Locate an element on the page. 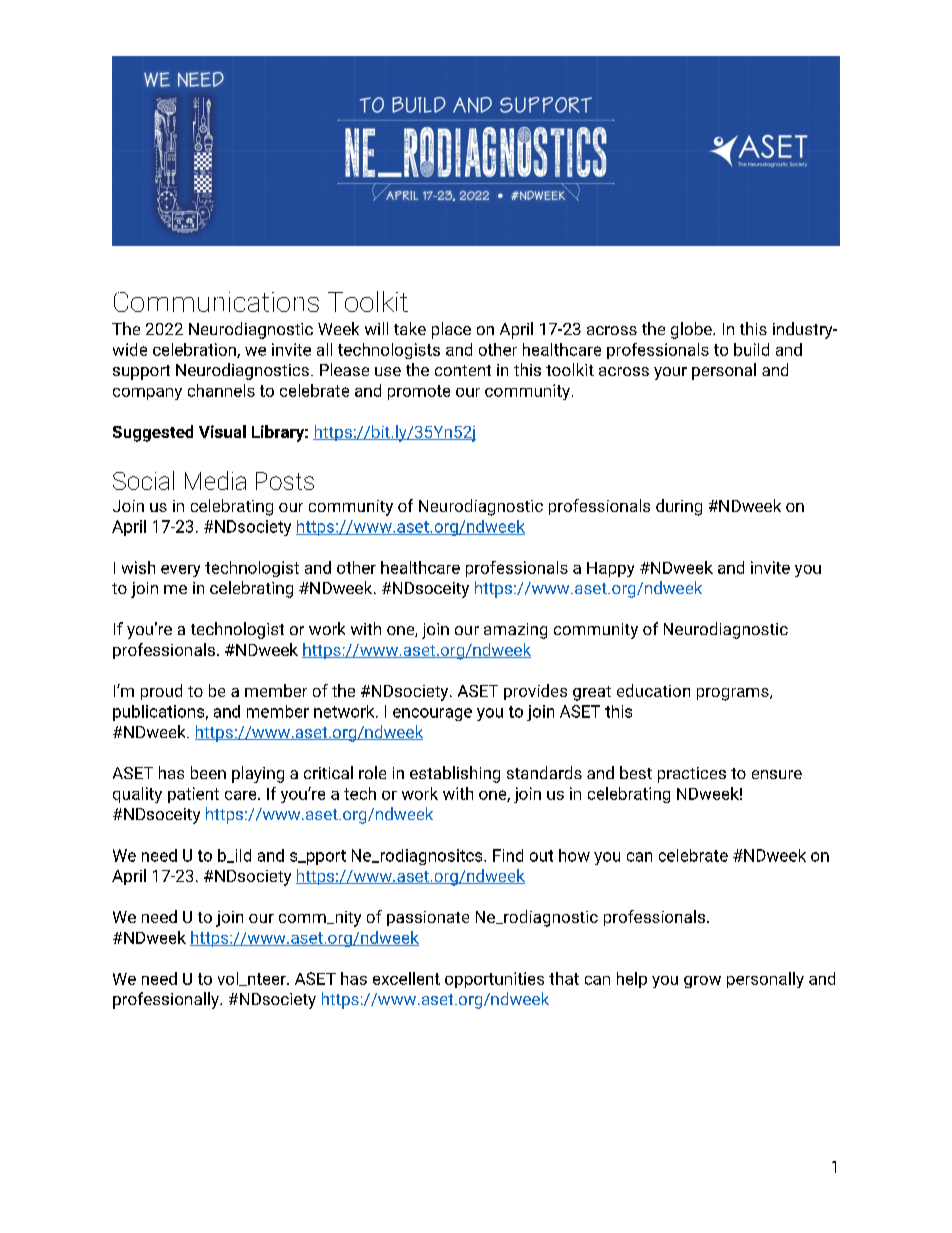 The image size is (952, 1233). place is located at coordinates (451, 330).
